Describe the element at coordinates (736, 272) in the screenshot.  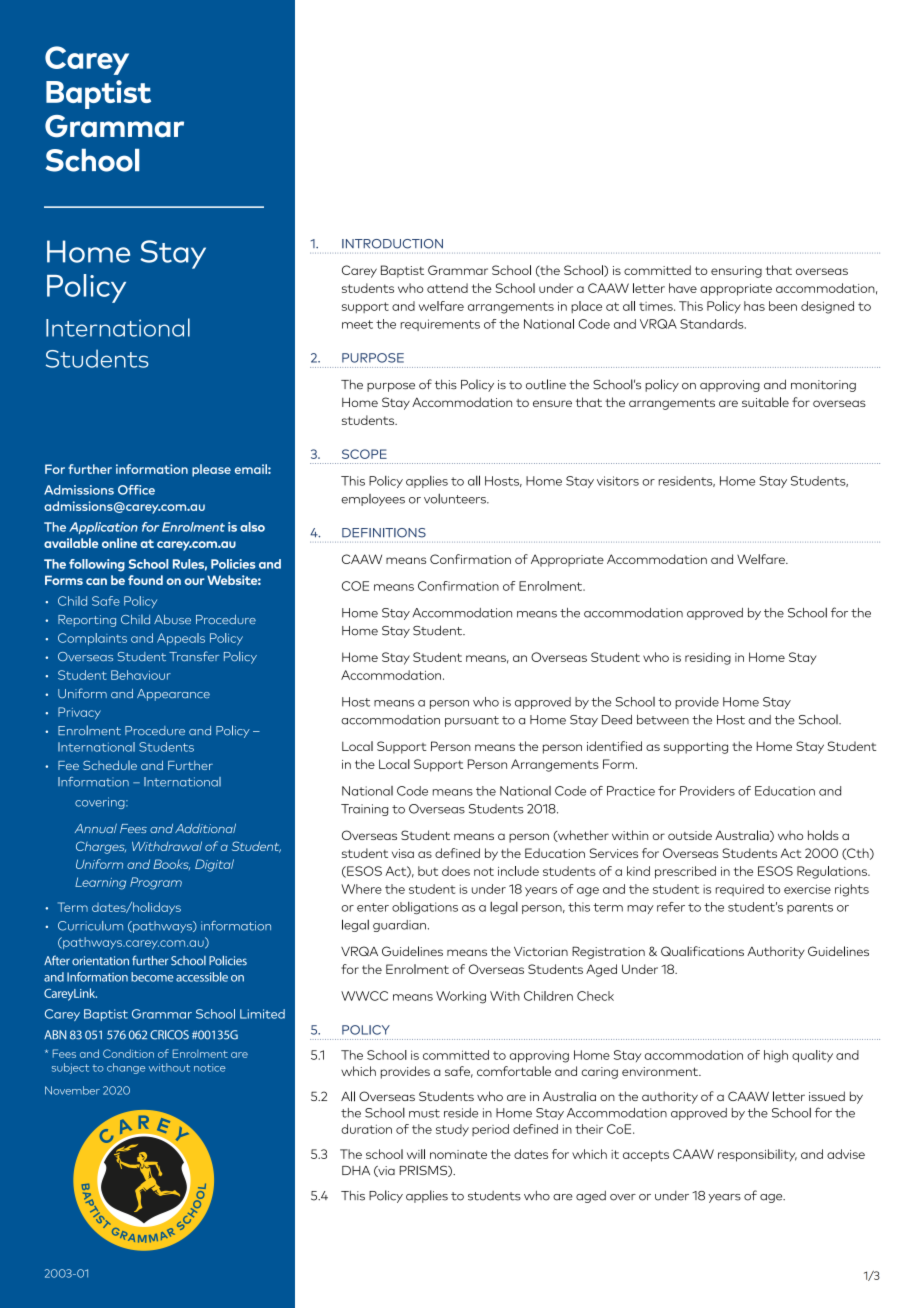
I see `ensuring` at that location.
